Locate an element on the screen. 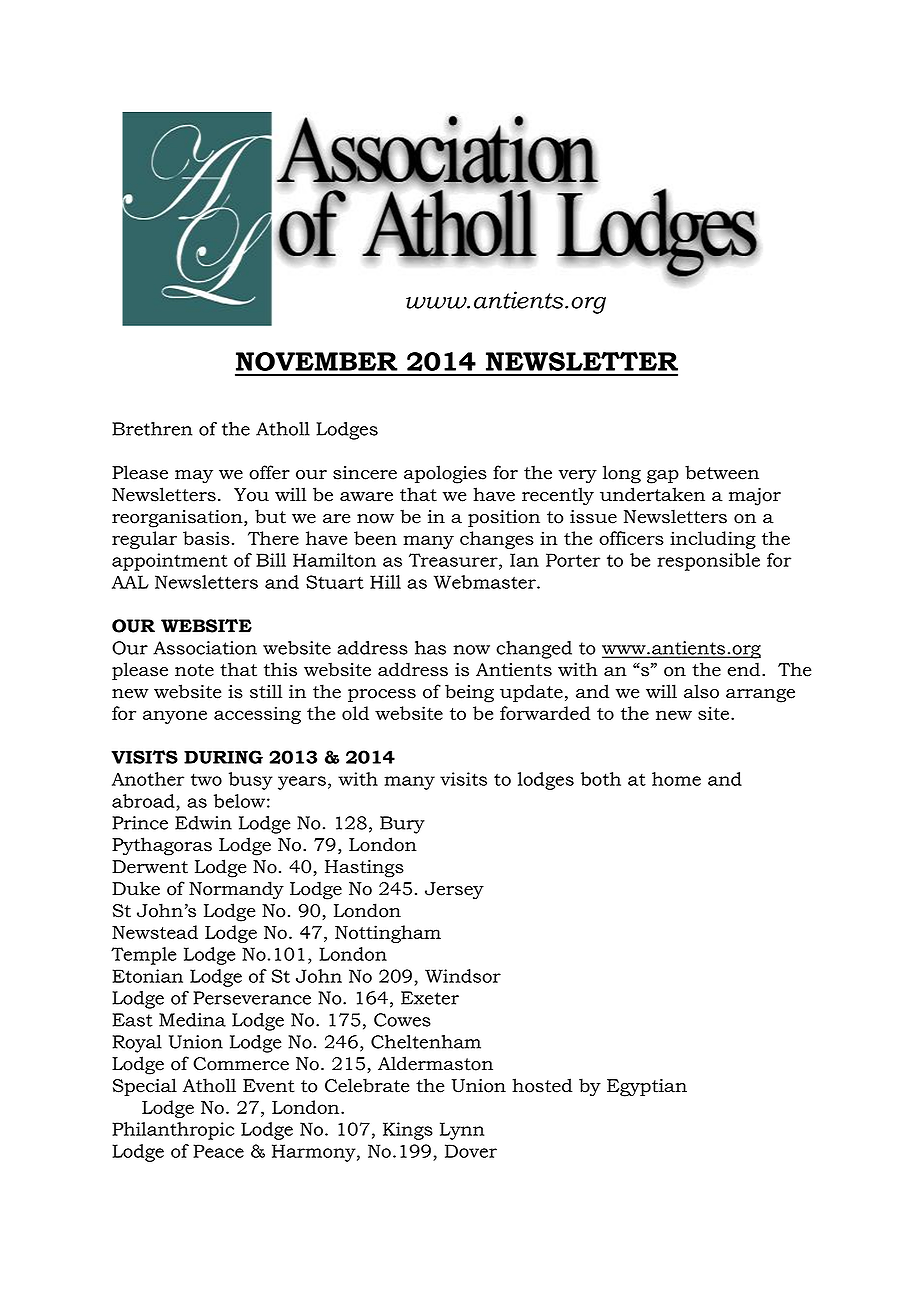 The height and width of the screenshot is (1308, 924). Association is located at coordinates (205, 648).
